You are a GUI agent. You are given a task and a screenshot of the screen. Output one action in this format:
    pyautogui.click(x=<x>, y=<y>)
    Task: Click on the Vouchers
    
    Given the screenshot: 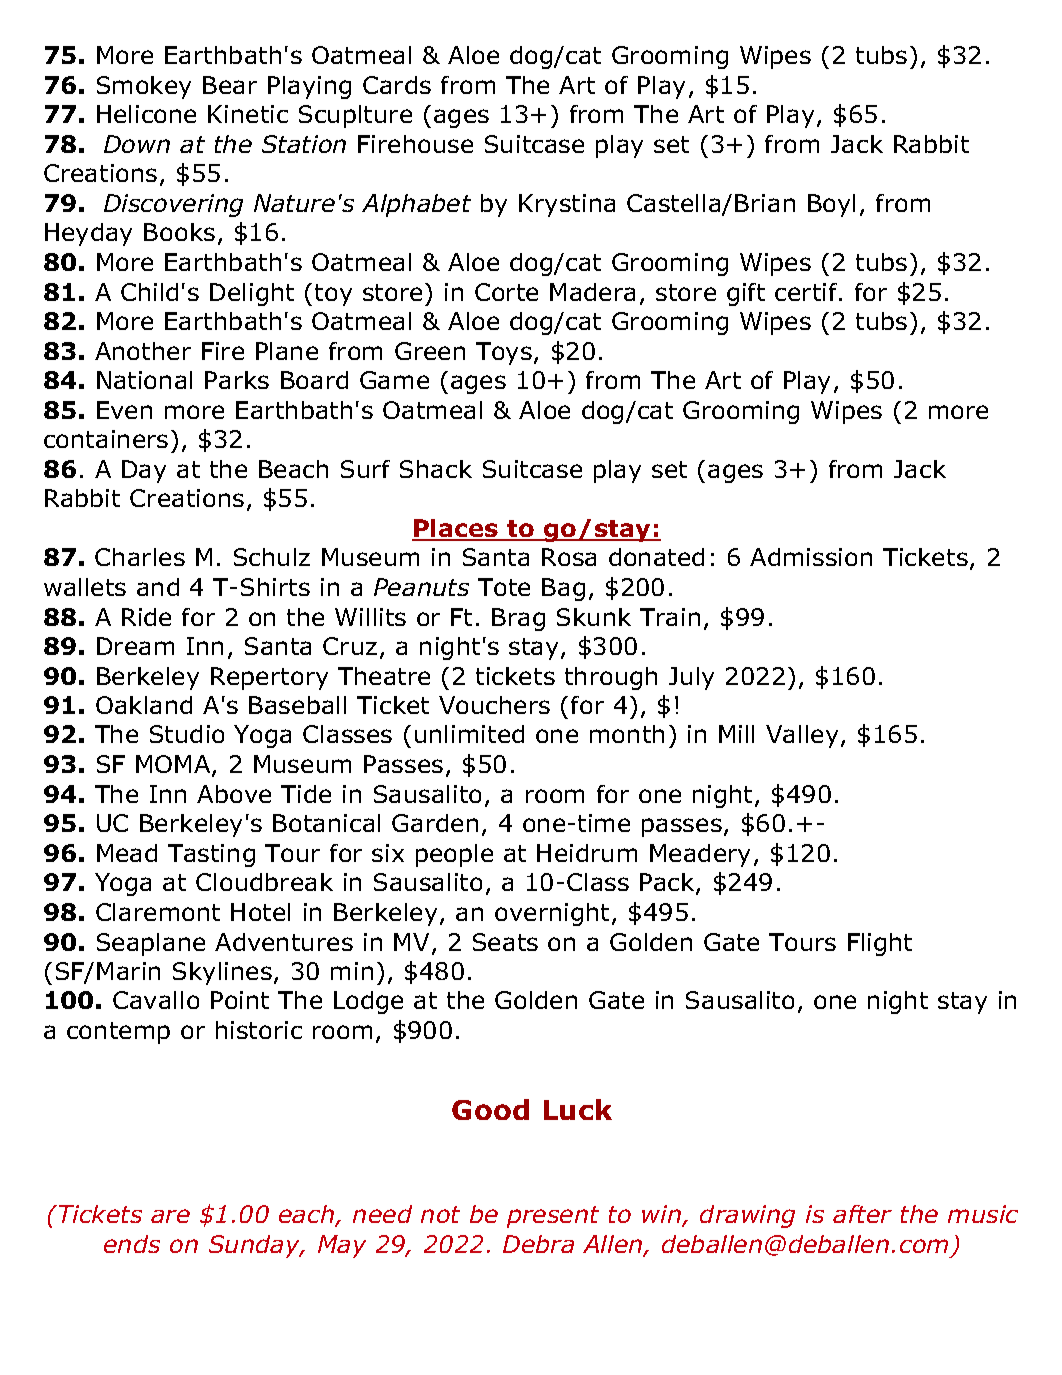 What is the action you would take?
    pyautogui.click(x=494, y=705)
